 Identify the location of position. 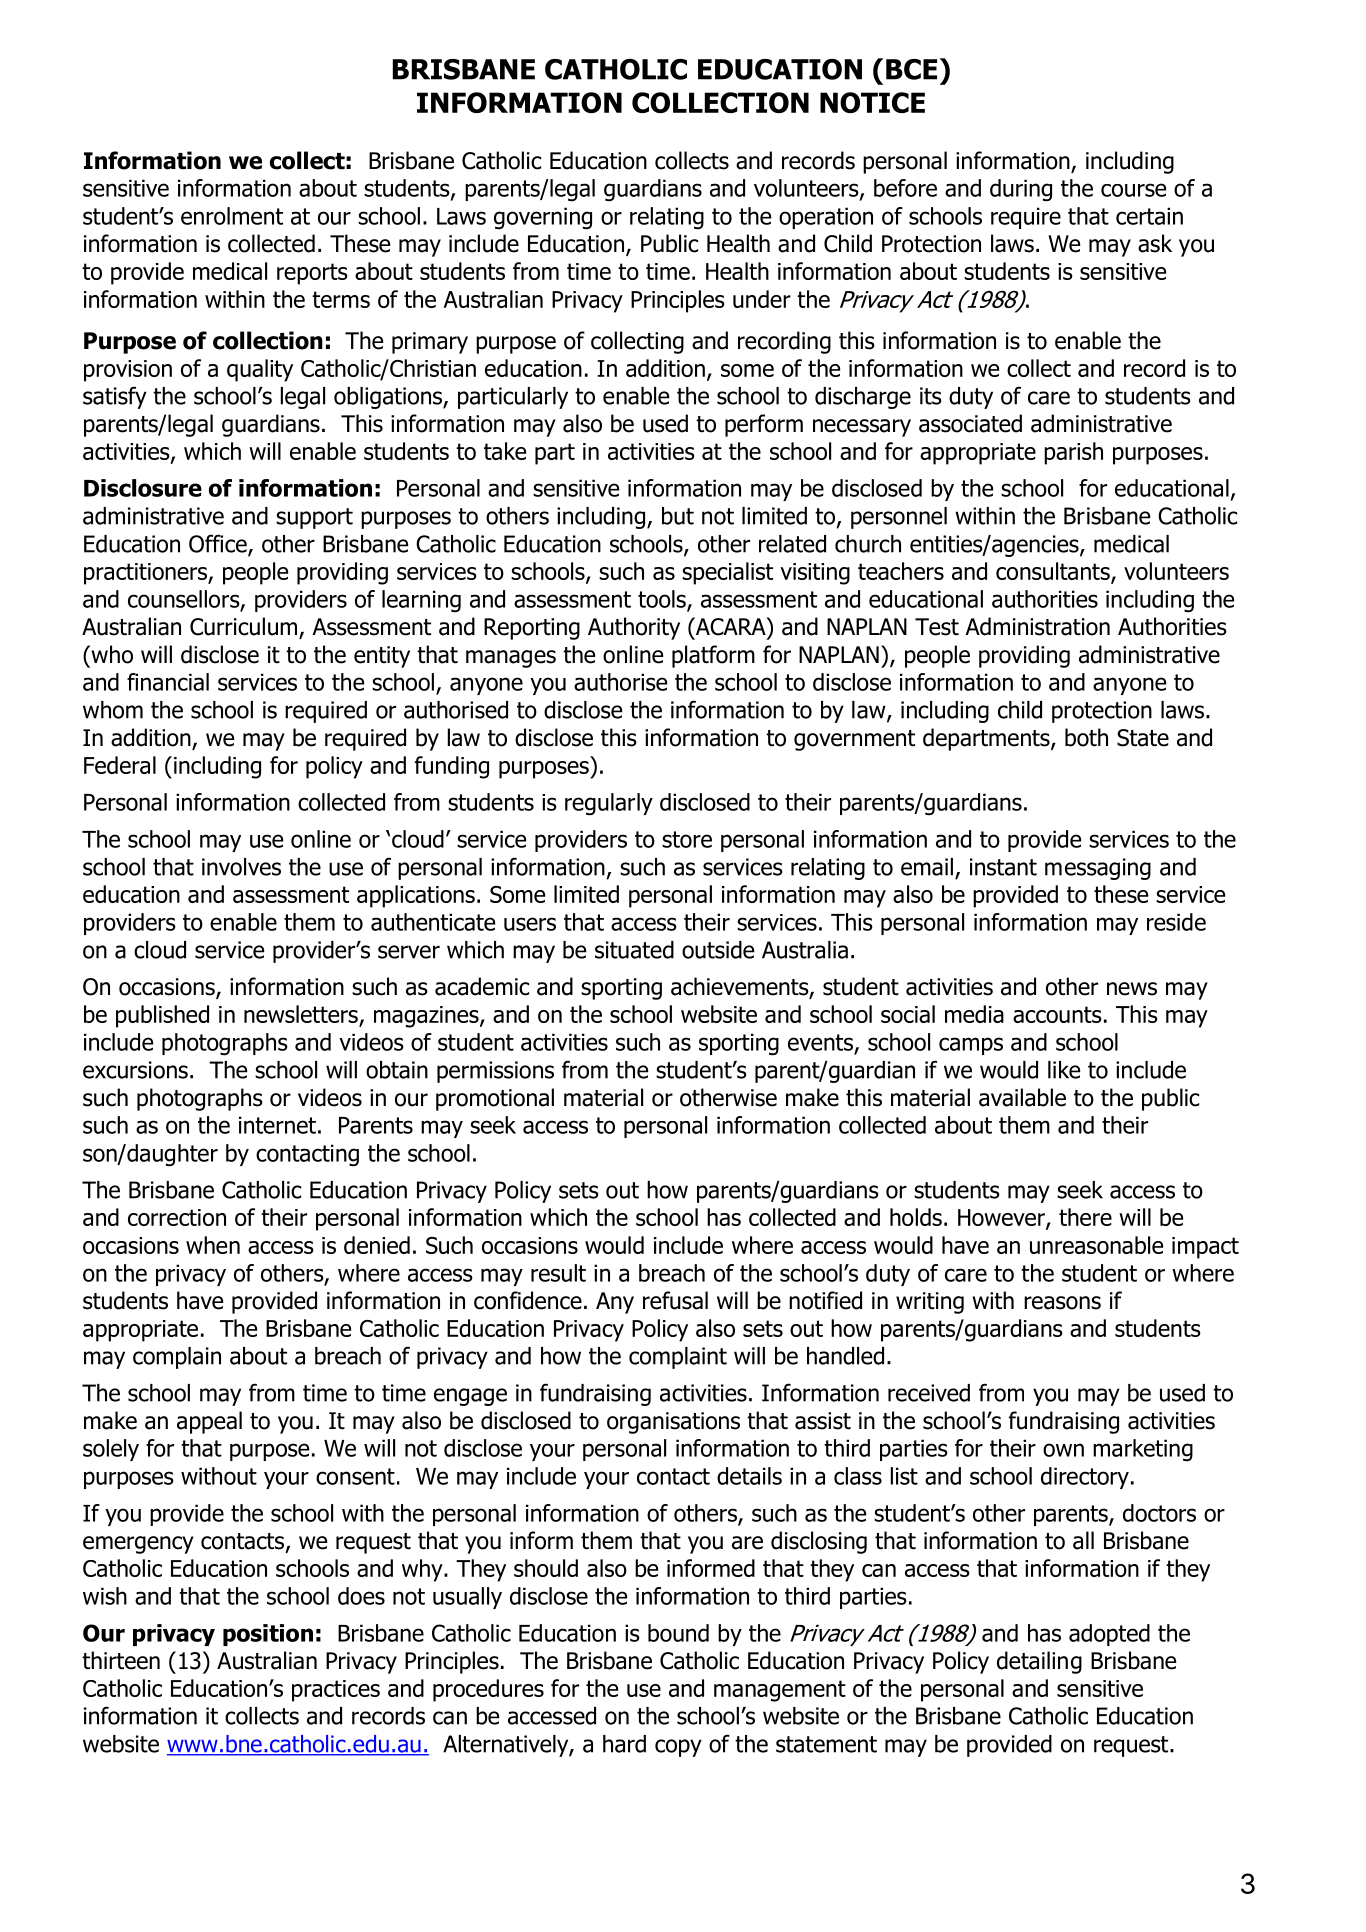
(268, 1635).
